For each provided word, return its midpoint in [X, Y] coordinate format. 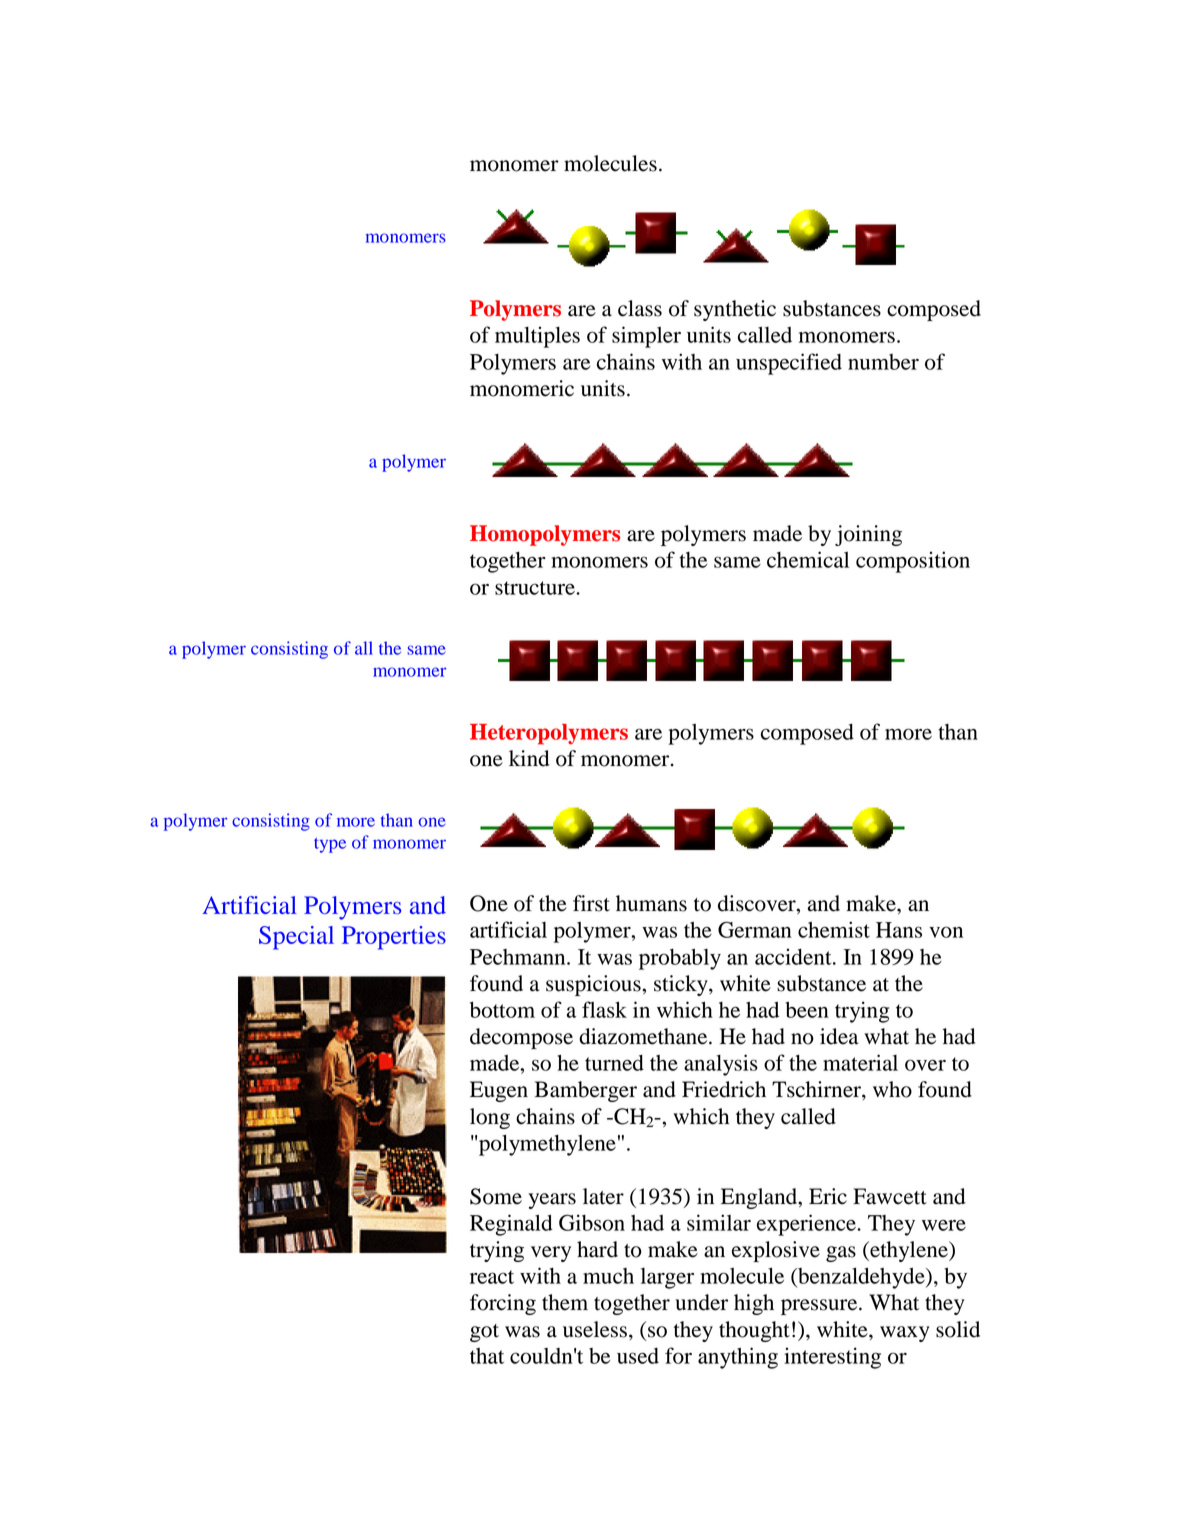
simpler [646, 337]
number [883, 362]
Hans [899, 930]
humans [651, 903]
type [330, 845]
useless [595, 1329]
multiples [537, 337]
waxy [905, 1334]
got [484, 1333]
